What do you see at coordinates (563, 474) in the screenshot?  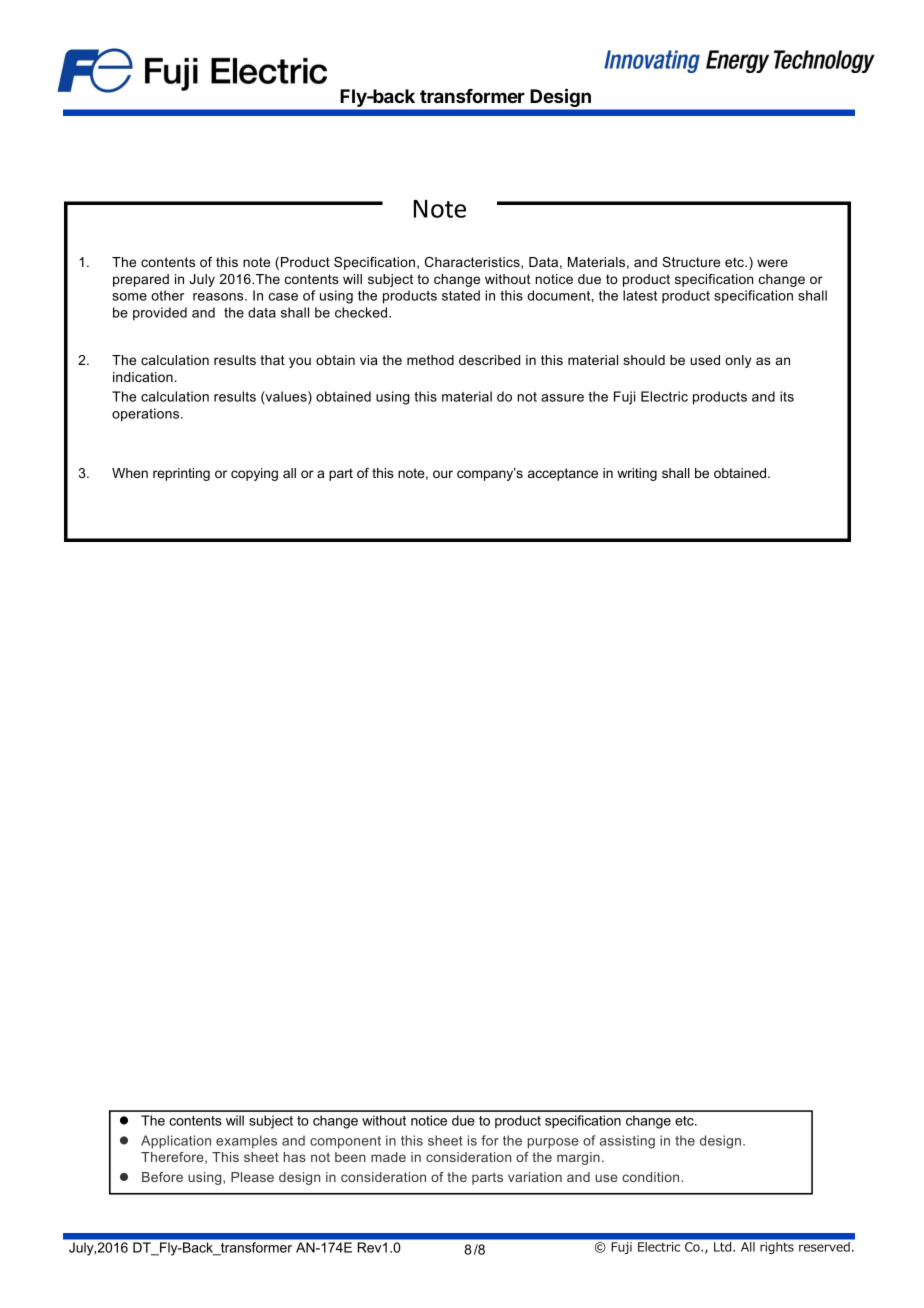 I see `acceptance` at bounding box center [563, 474].
